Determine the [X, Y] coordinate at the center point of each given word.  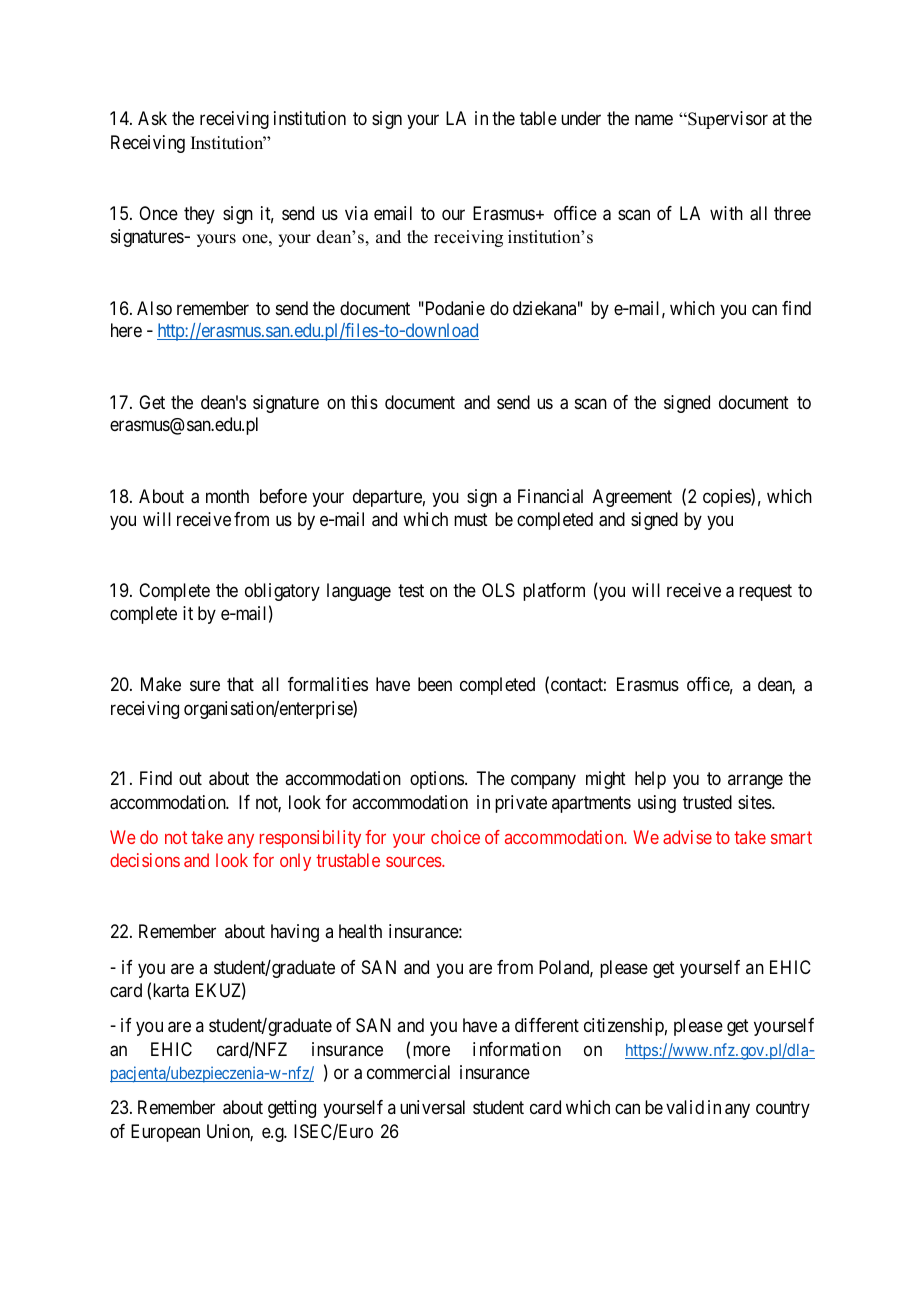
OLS [498, 590]
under [581, 118]
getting [292, 1109]
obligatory [282, 592]
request [765, 592]
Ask [152, 118]
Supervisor [727, 120]
